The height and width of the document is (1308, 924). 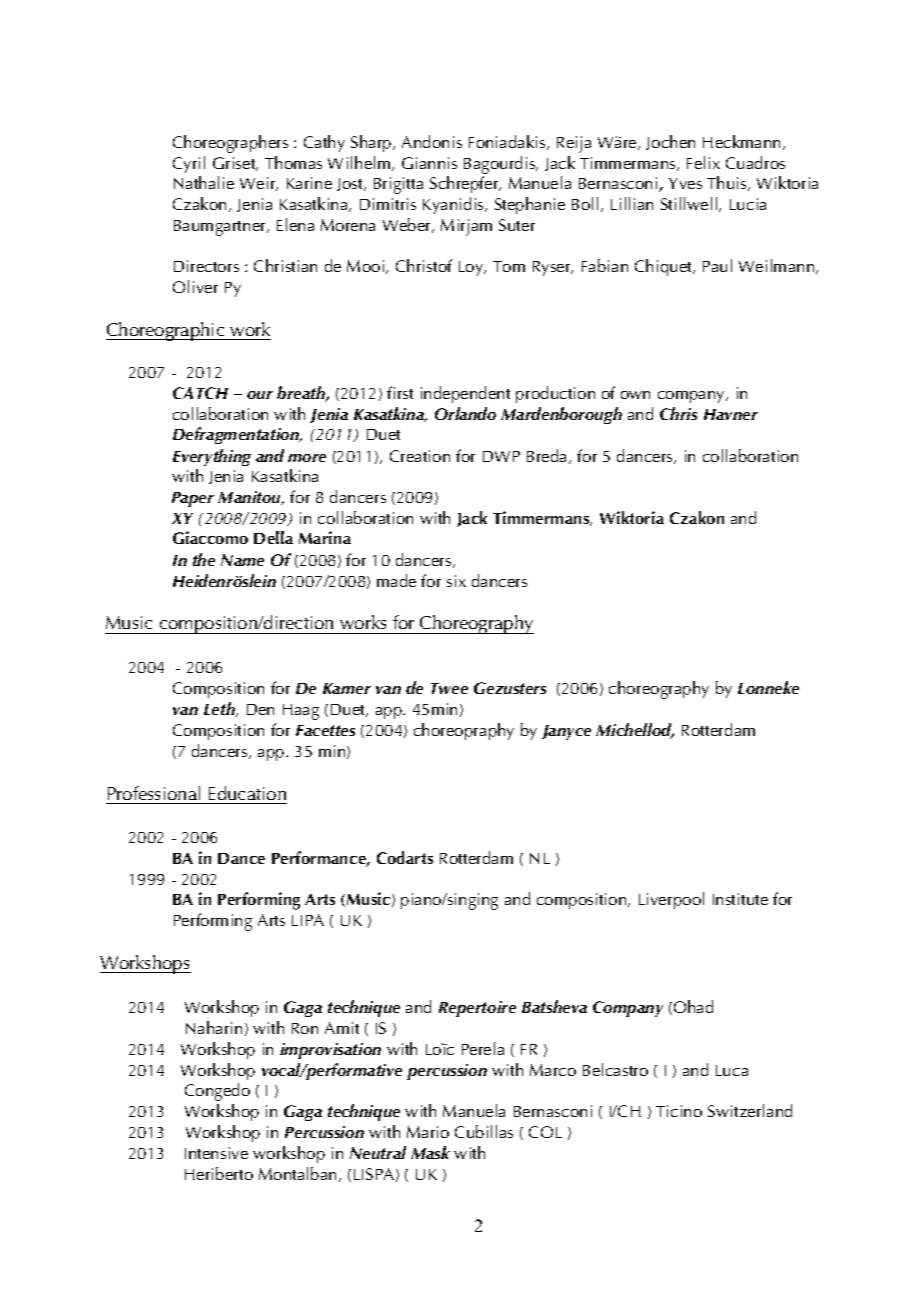 I want to click on Intensive, so click(x=216, y=1153).
